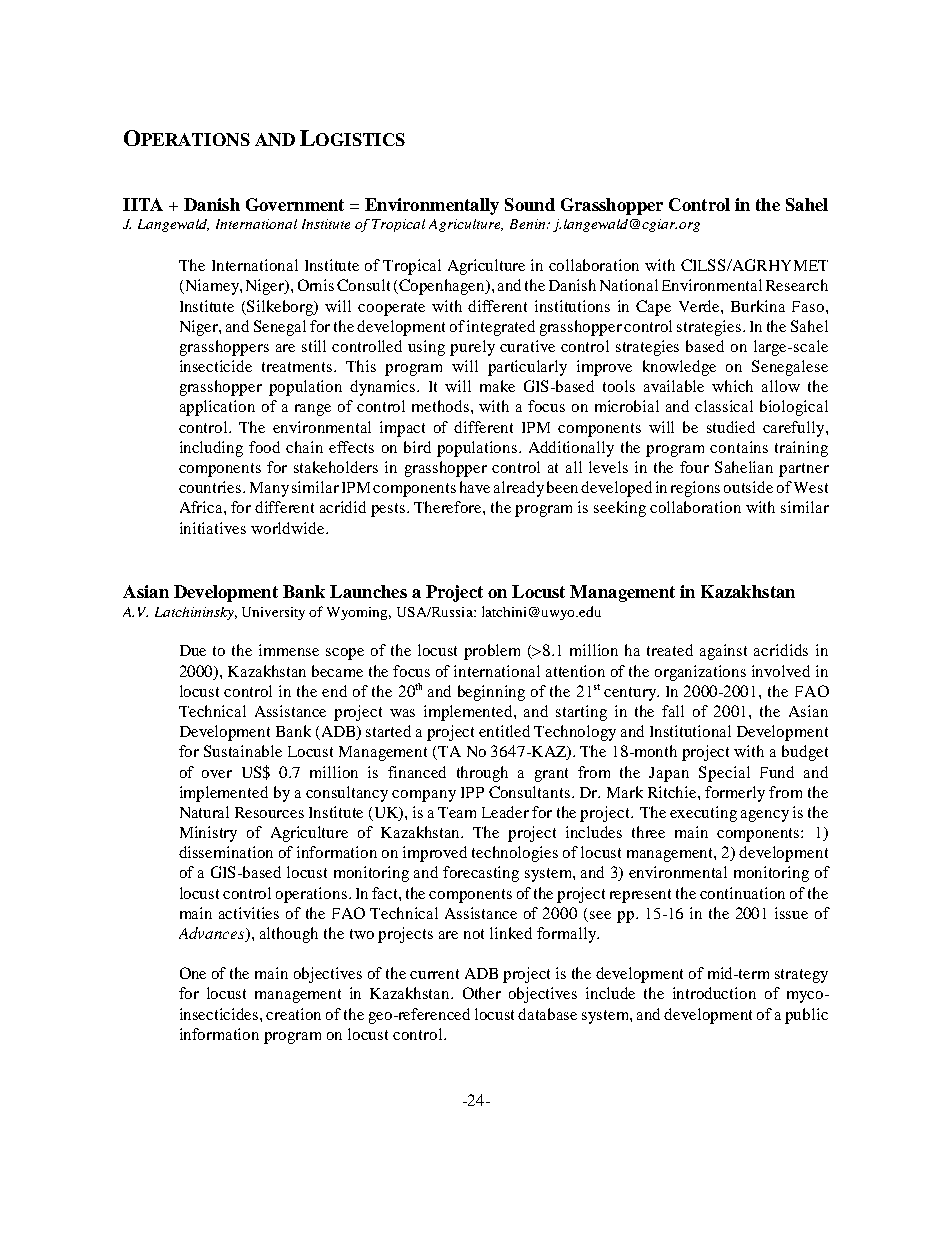 The width and height of the document is (952, 1233). I want to click on food, so click(264, 447).
